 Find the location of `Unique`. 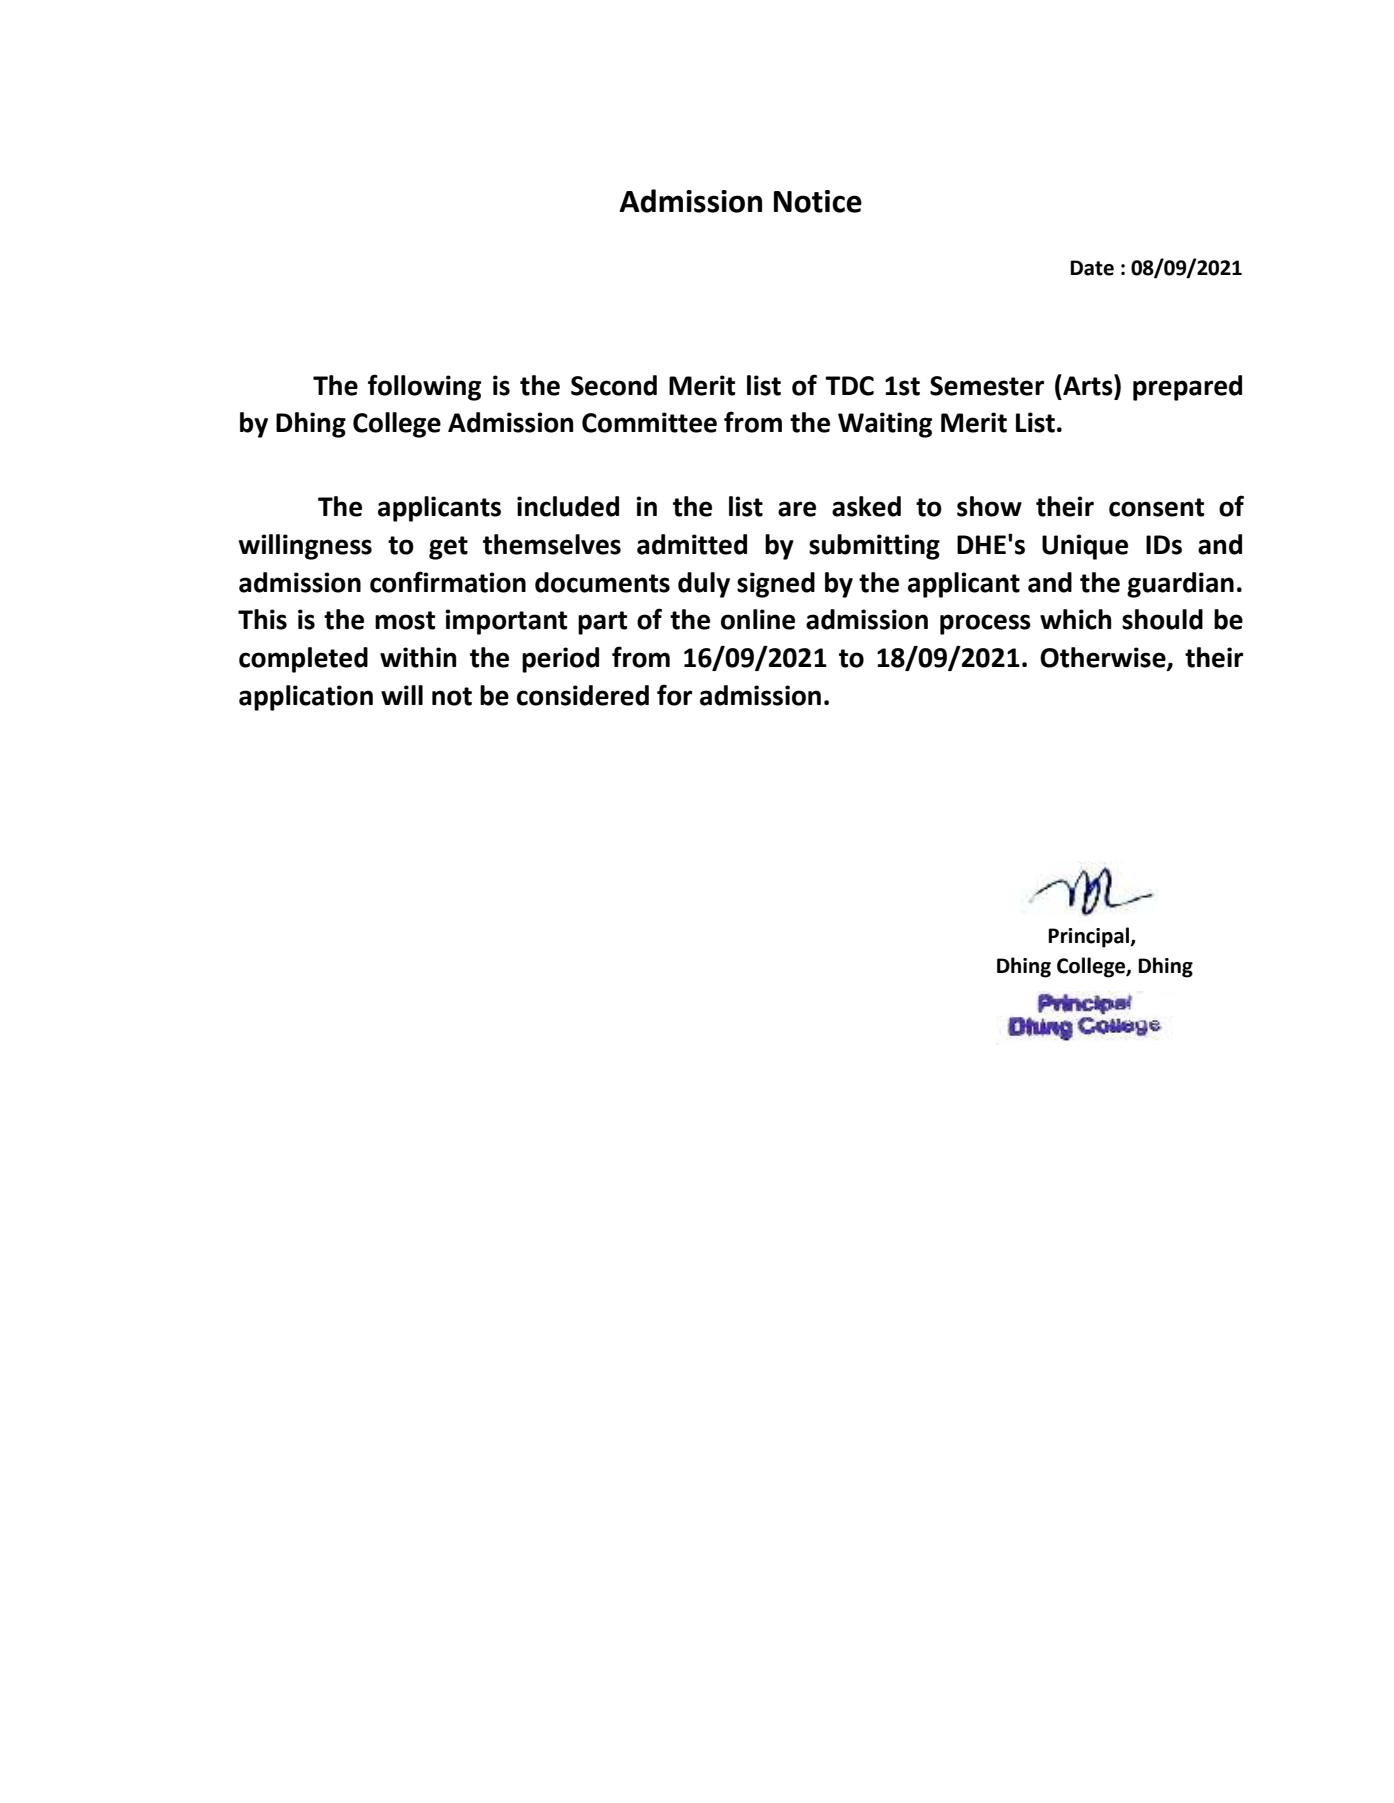

Unique is located at coordinates (1085, 547).
